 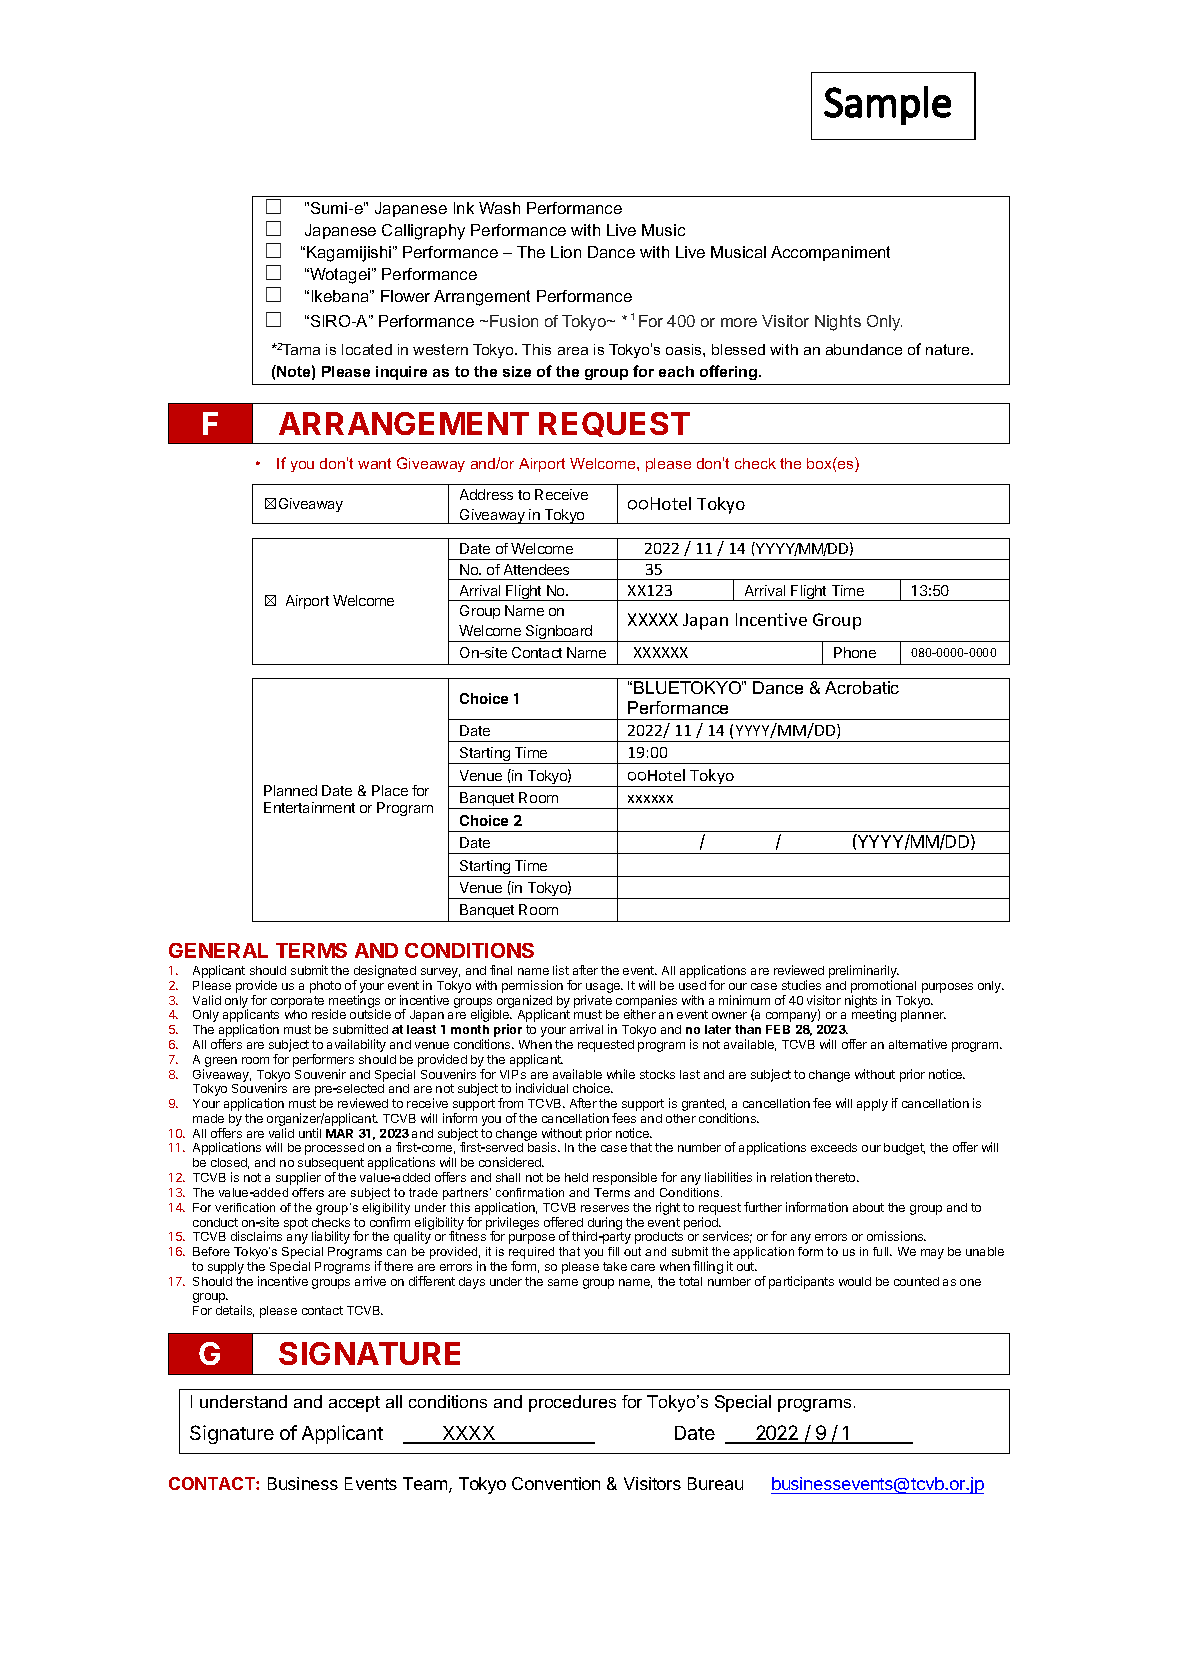 What do you see at coordinates (566, 252) in the screenshot?
I see `Lion` at bounding box center [566, 252].
